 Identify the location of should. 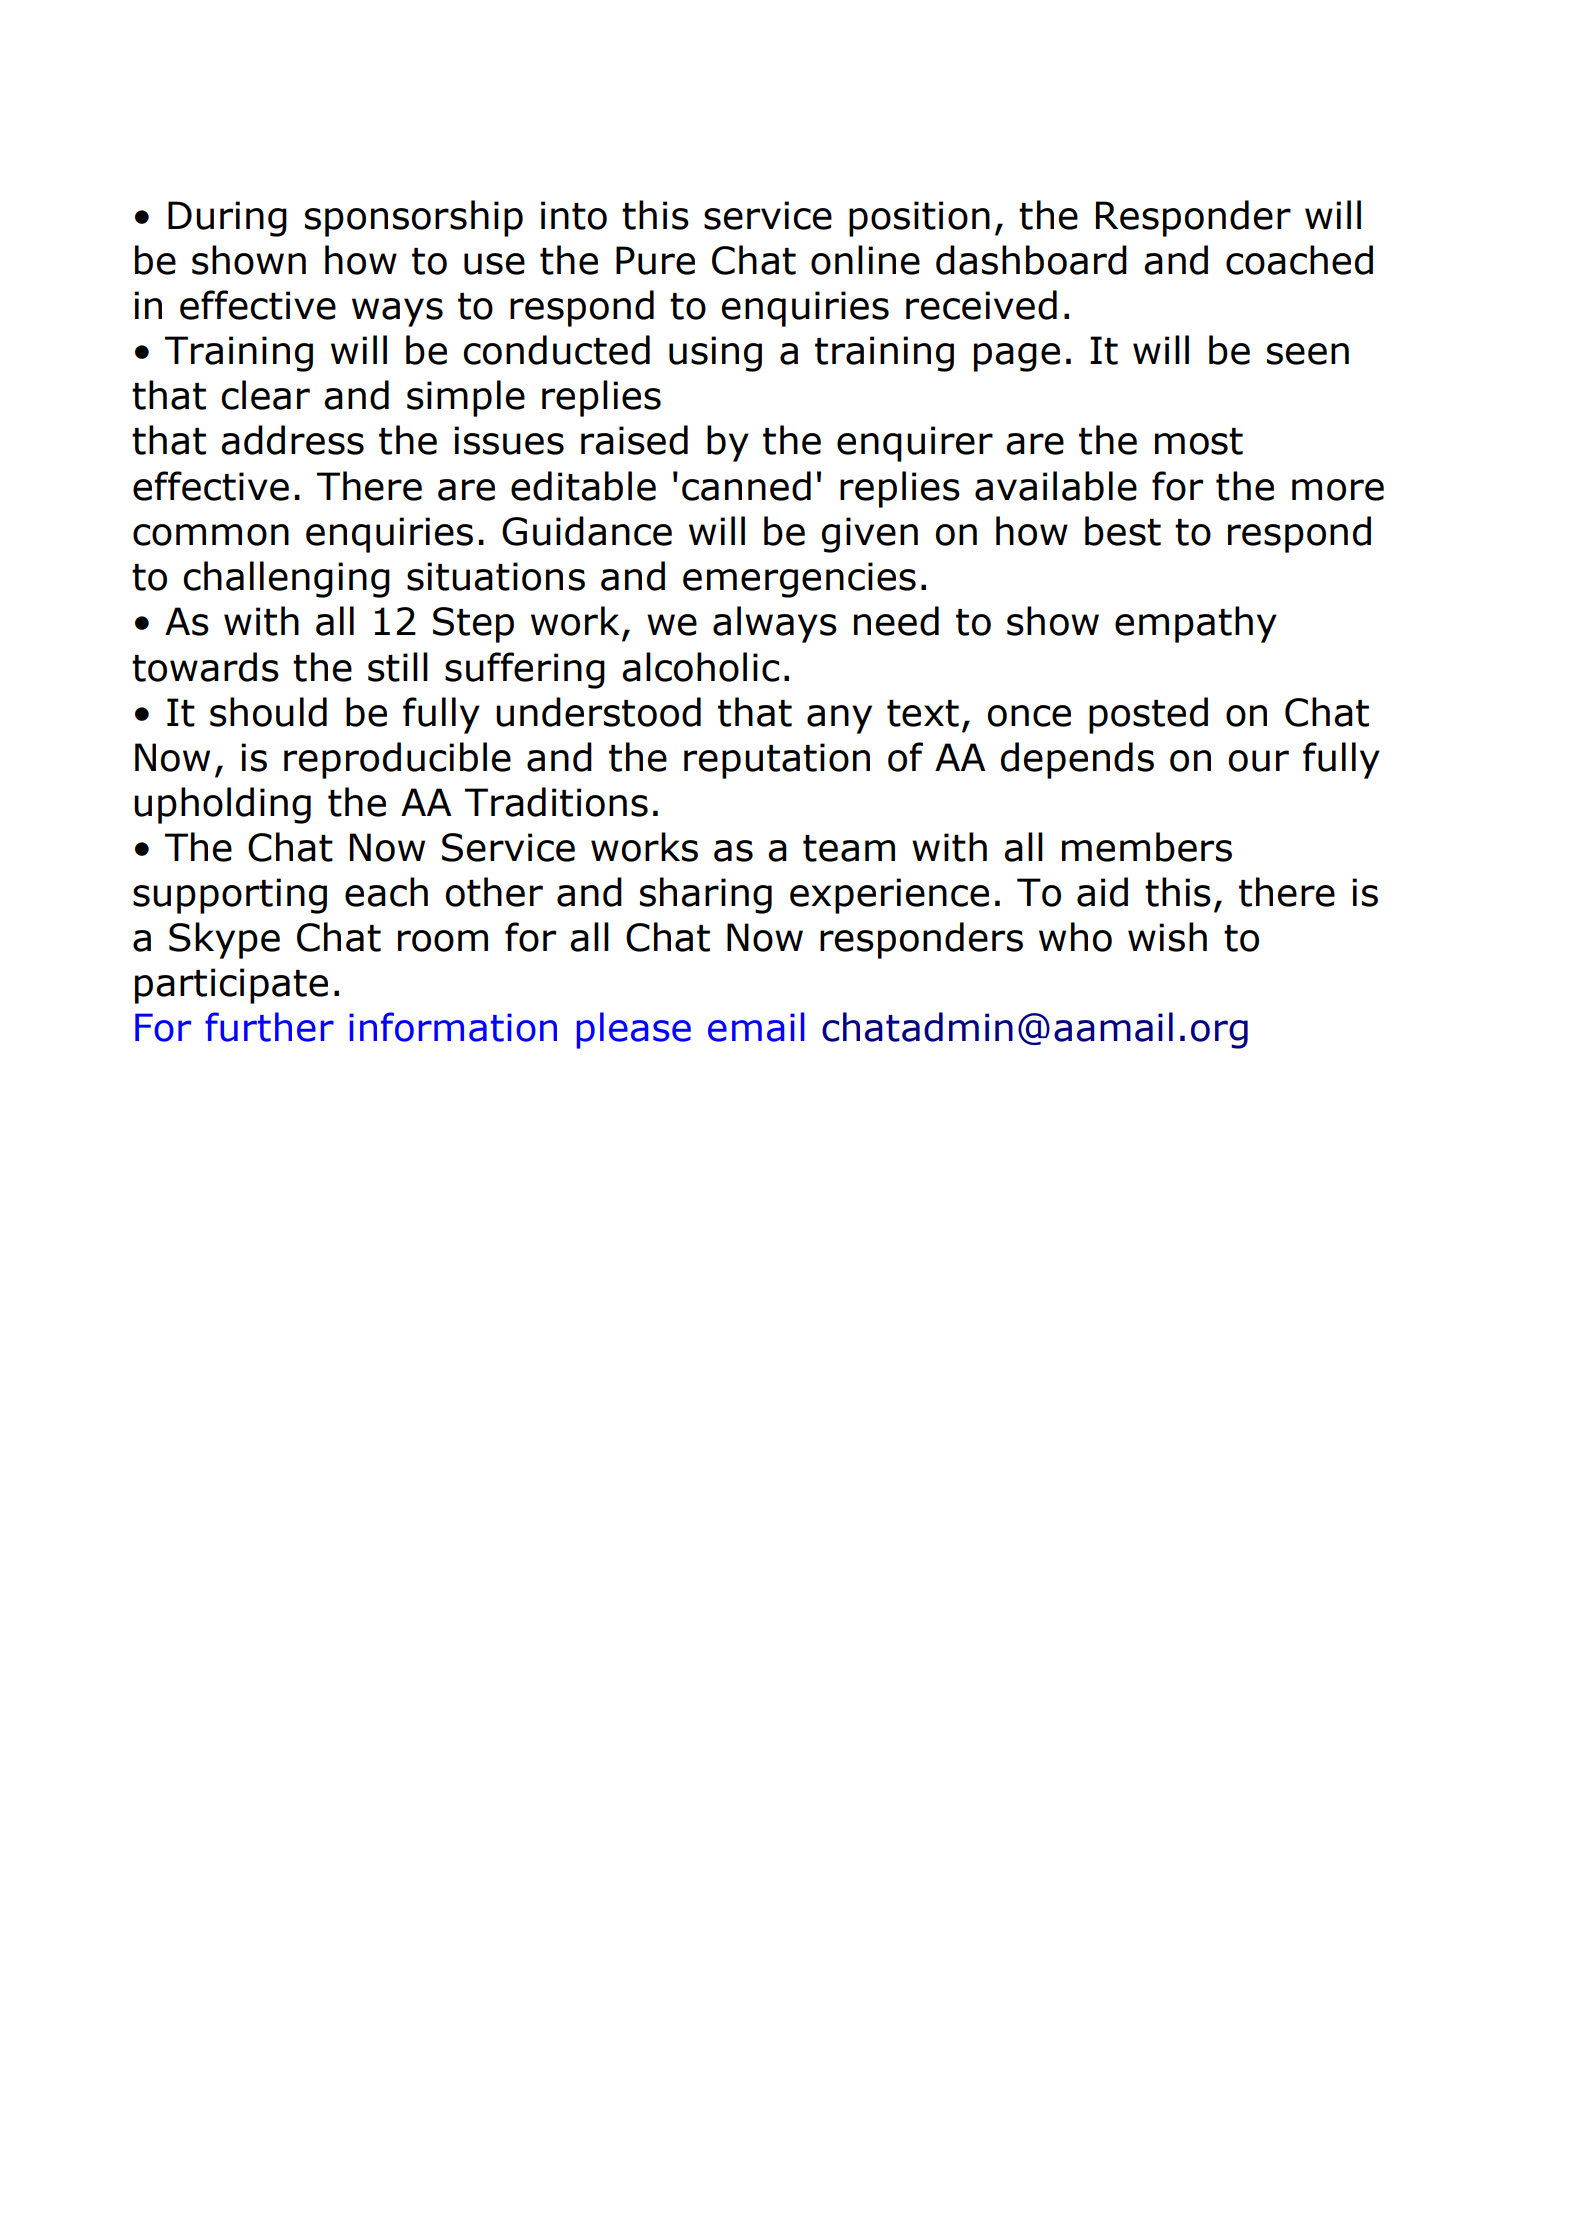
(268, 712).
